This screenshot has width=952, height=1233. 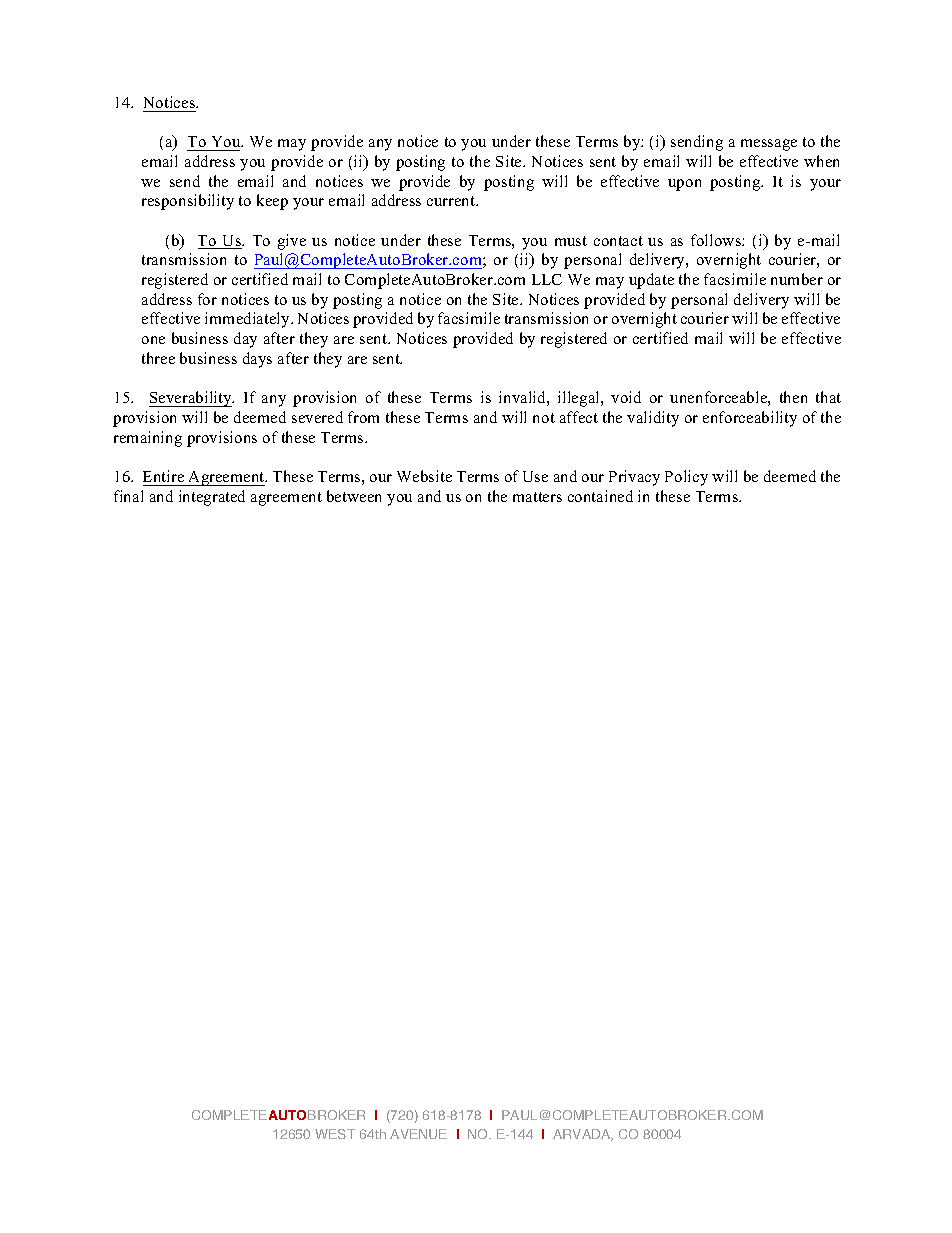 What do you see at coordinates (188, 202) in the screenshot?
I see `responsibility` at bounding box center [188, 202].
